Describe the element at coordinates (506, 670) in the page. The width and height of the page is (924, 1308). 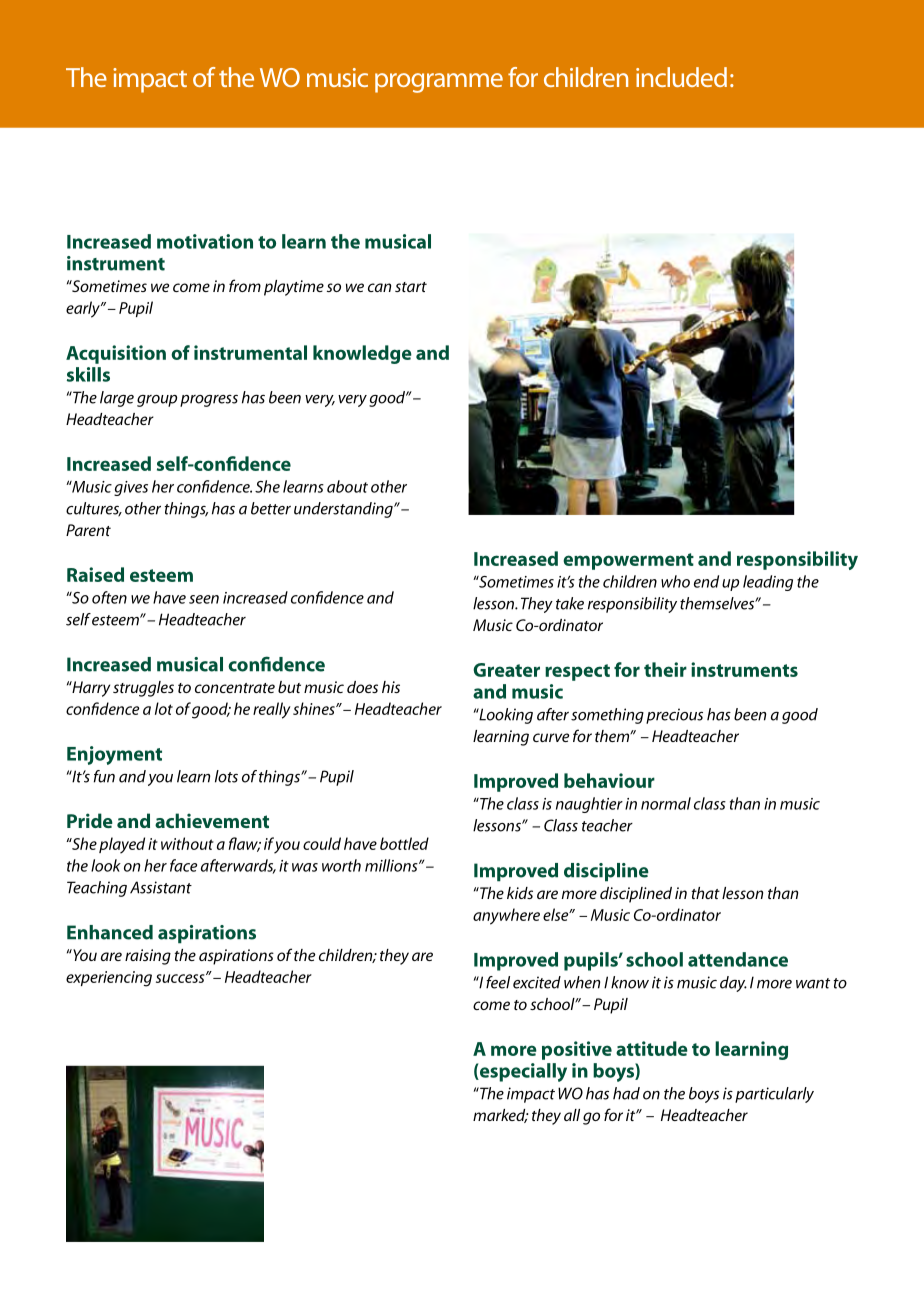
I see `Greater` at that location.
